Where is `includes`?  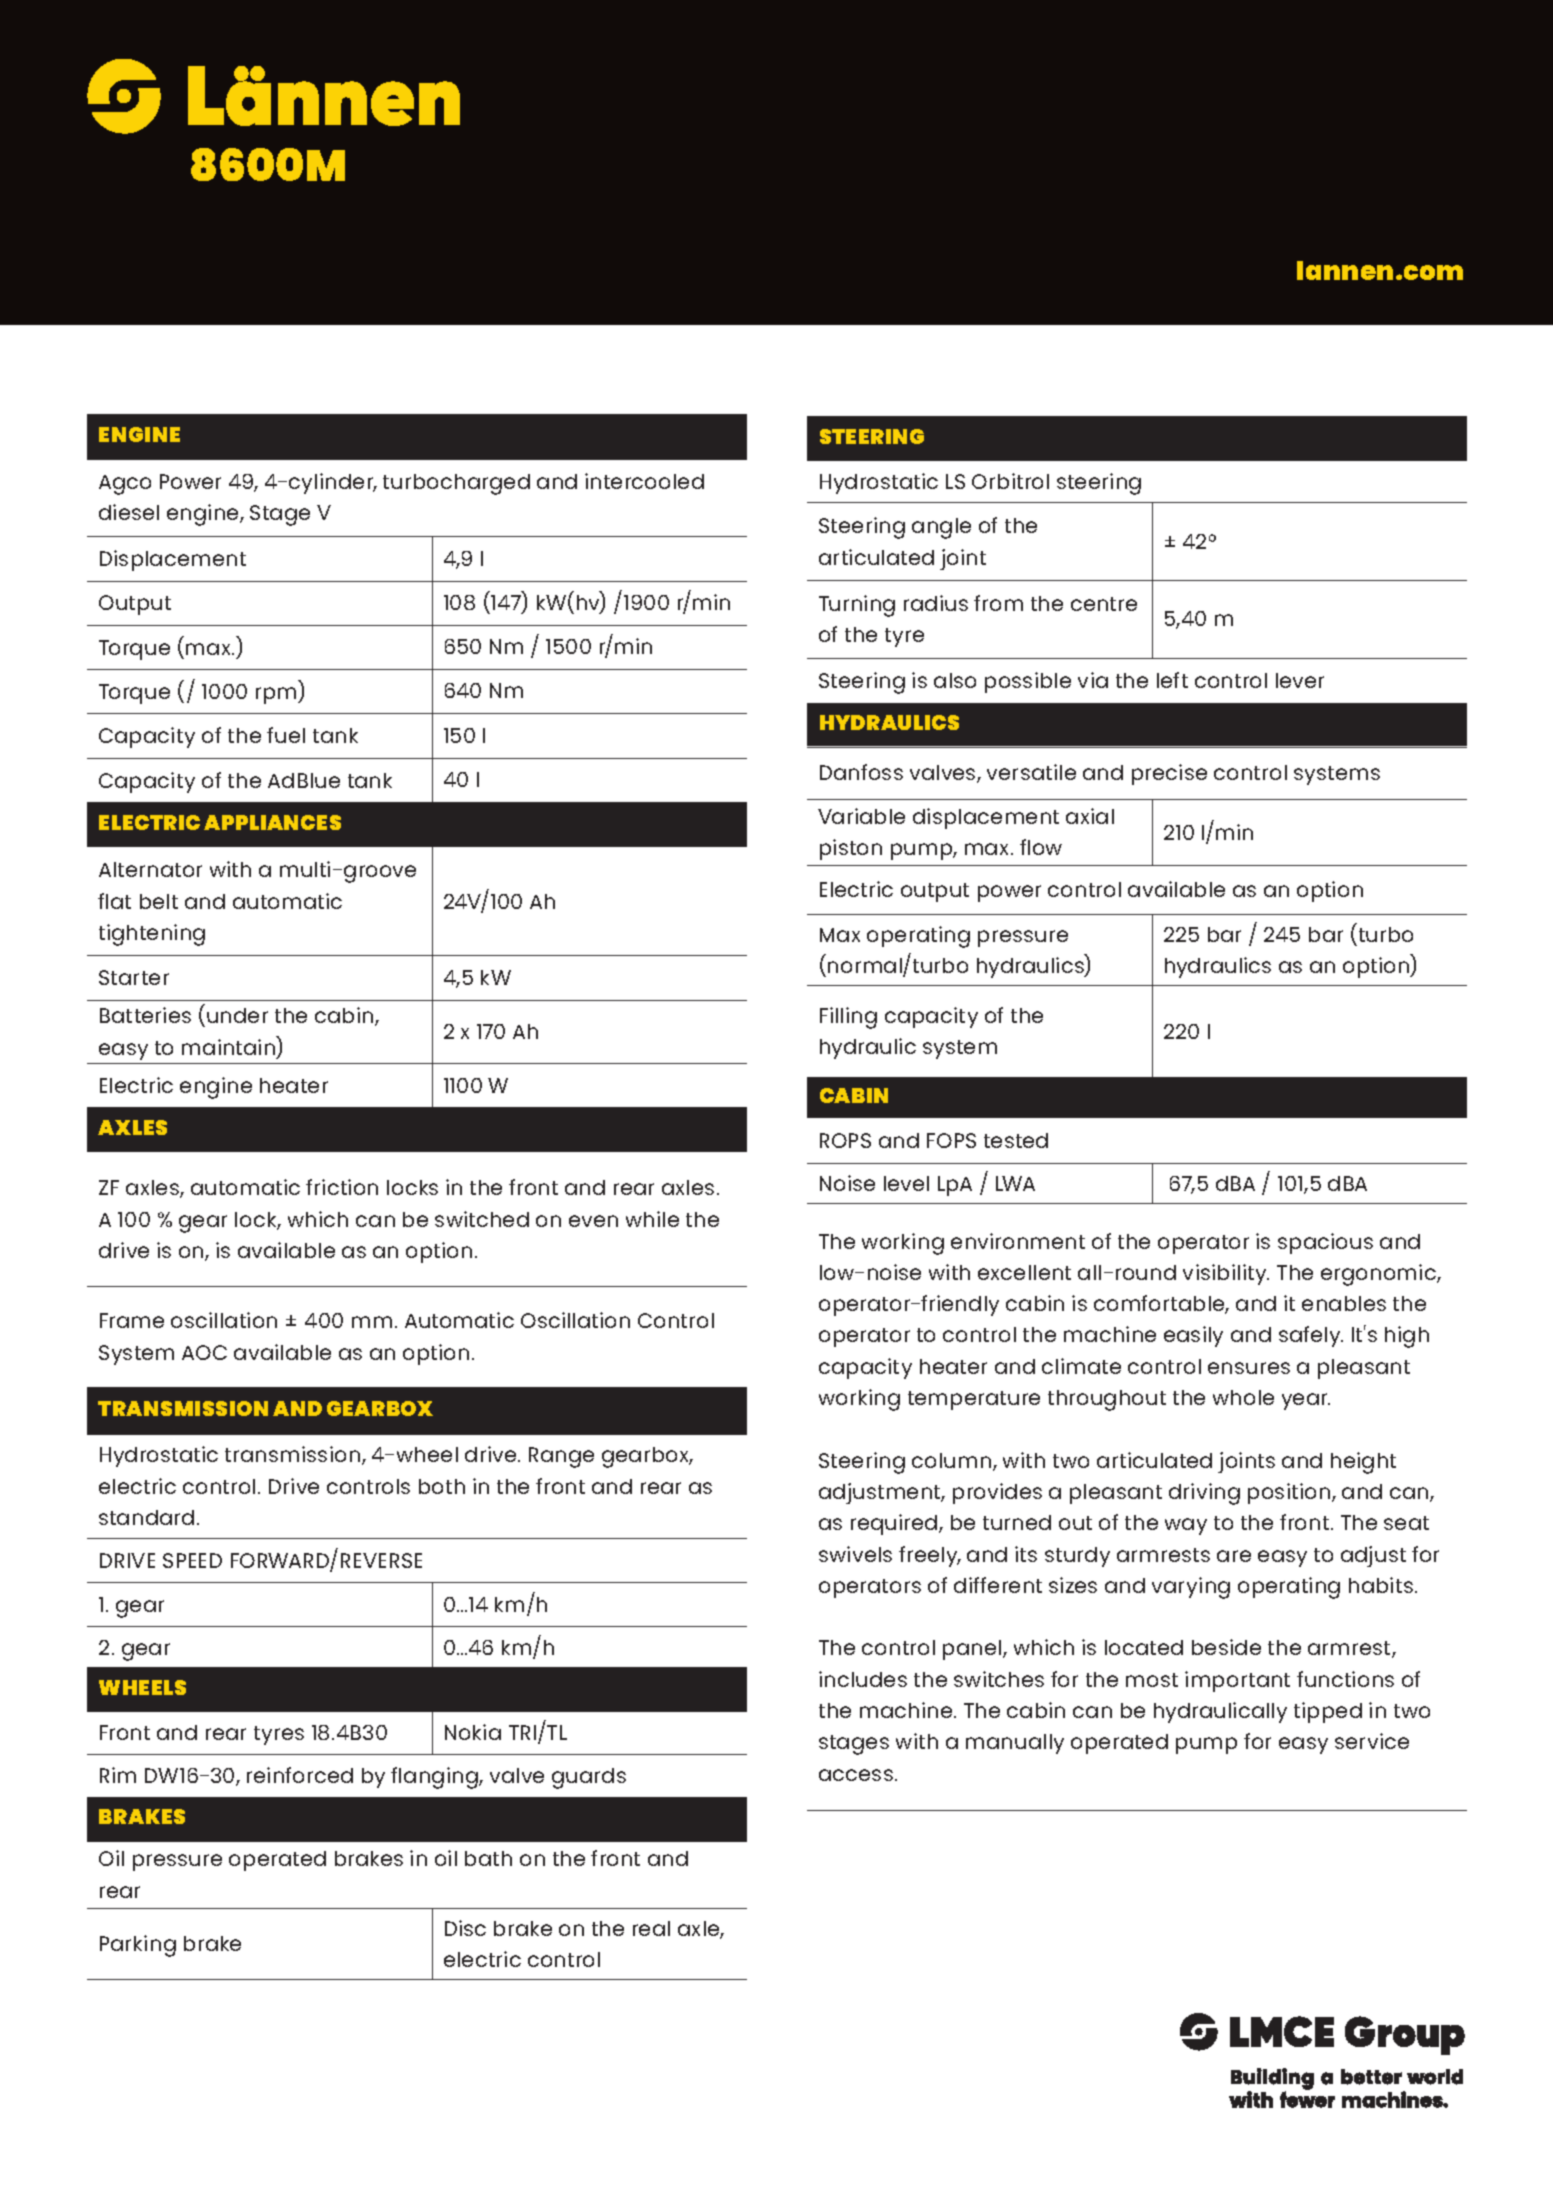
includes is located at coordinates (863, 1679).
